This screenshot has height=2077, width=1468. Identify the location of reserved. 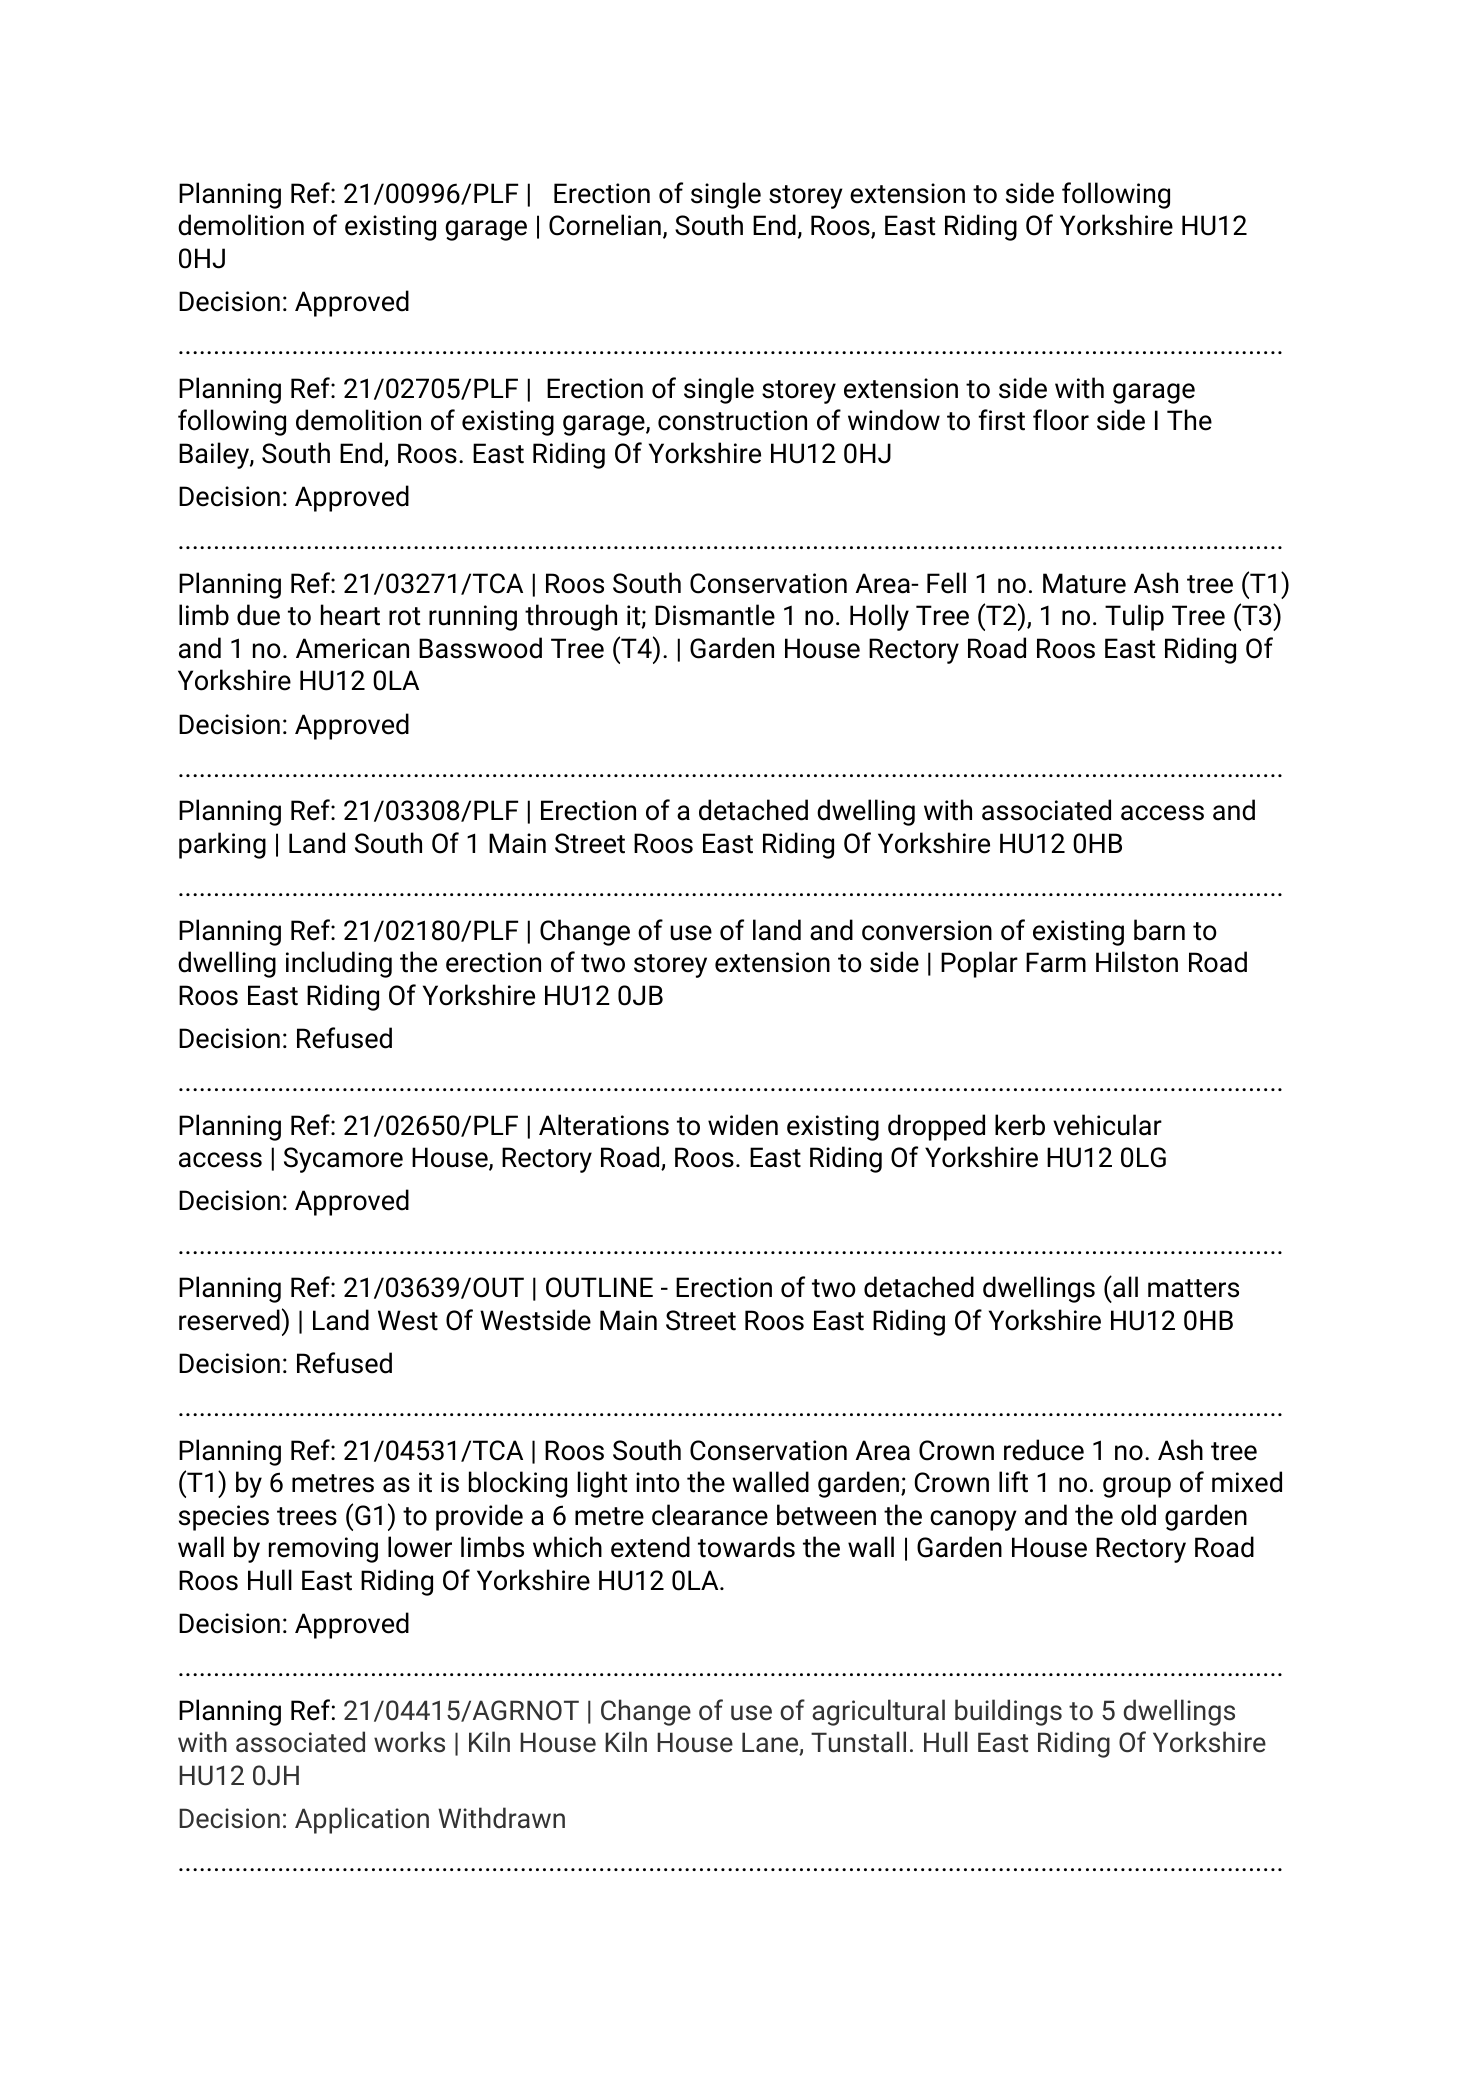
(229, 1320).
